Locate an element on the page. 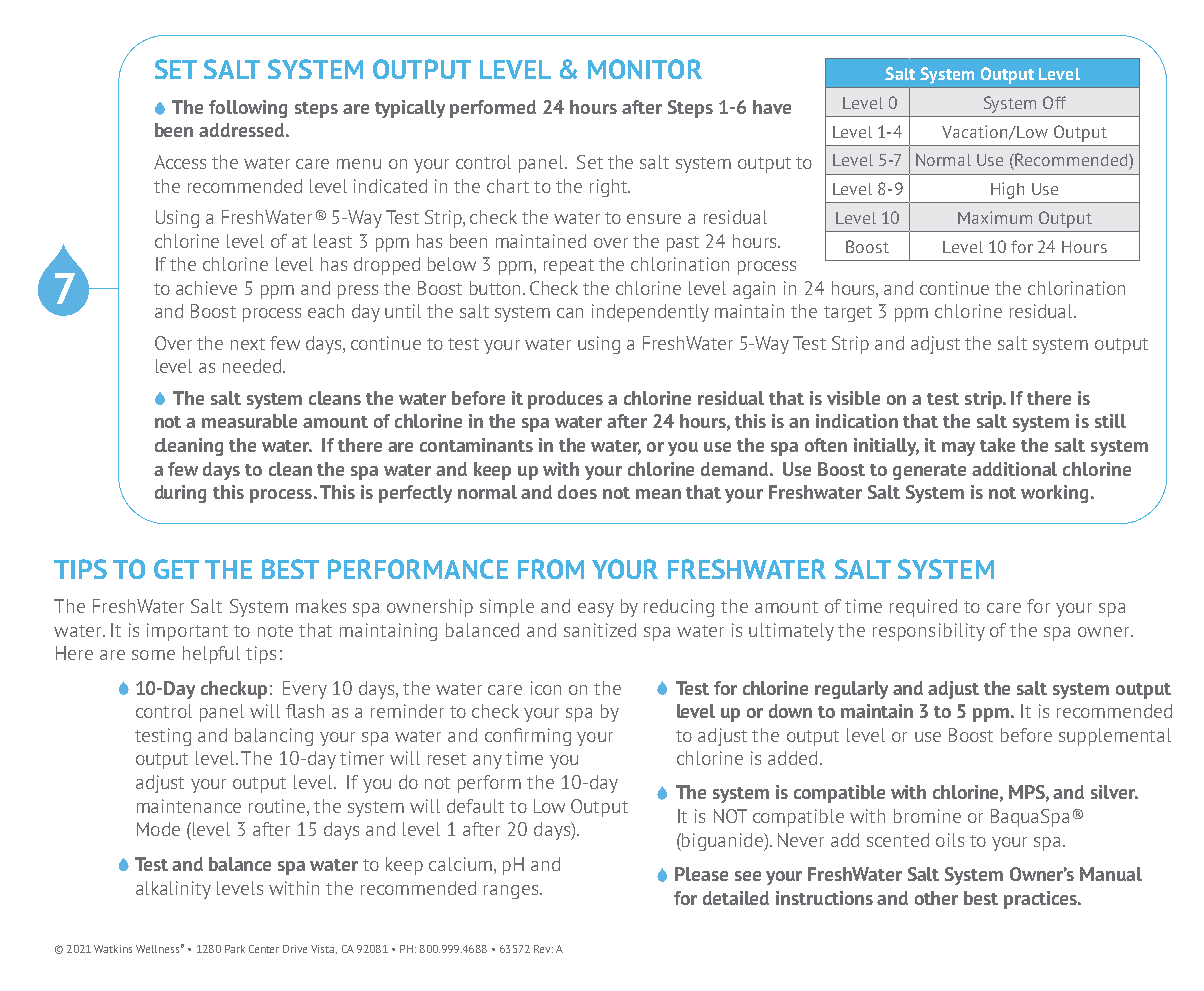  practices is located at coordinates (1041, 900).
